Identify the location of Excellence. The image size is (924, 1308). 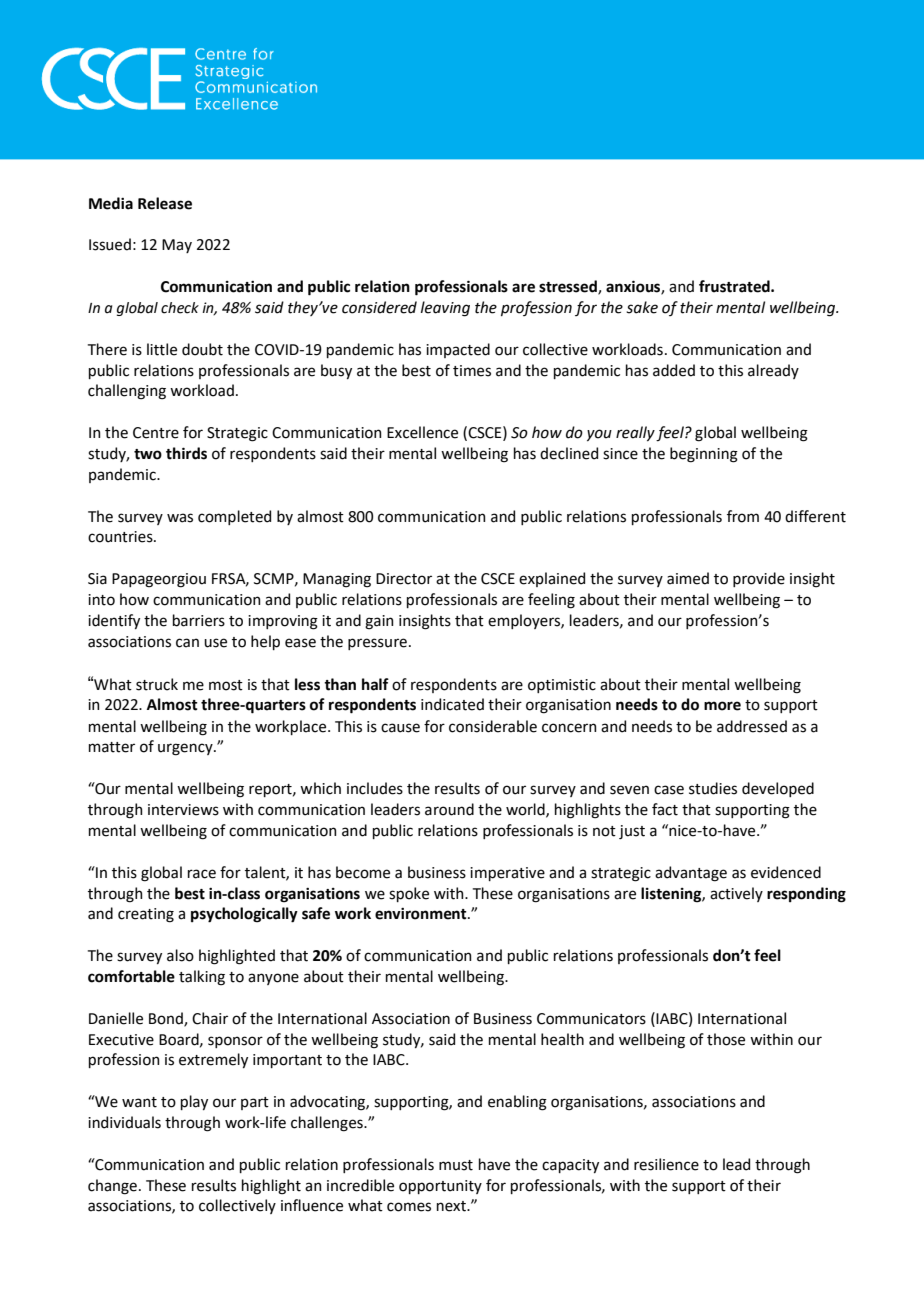
(422, 432).
